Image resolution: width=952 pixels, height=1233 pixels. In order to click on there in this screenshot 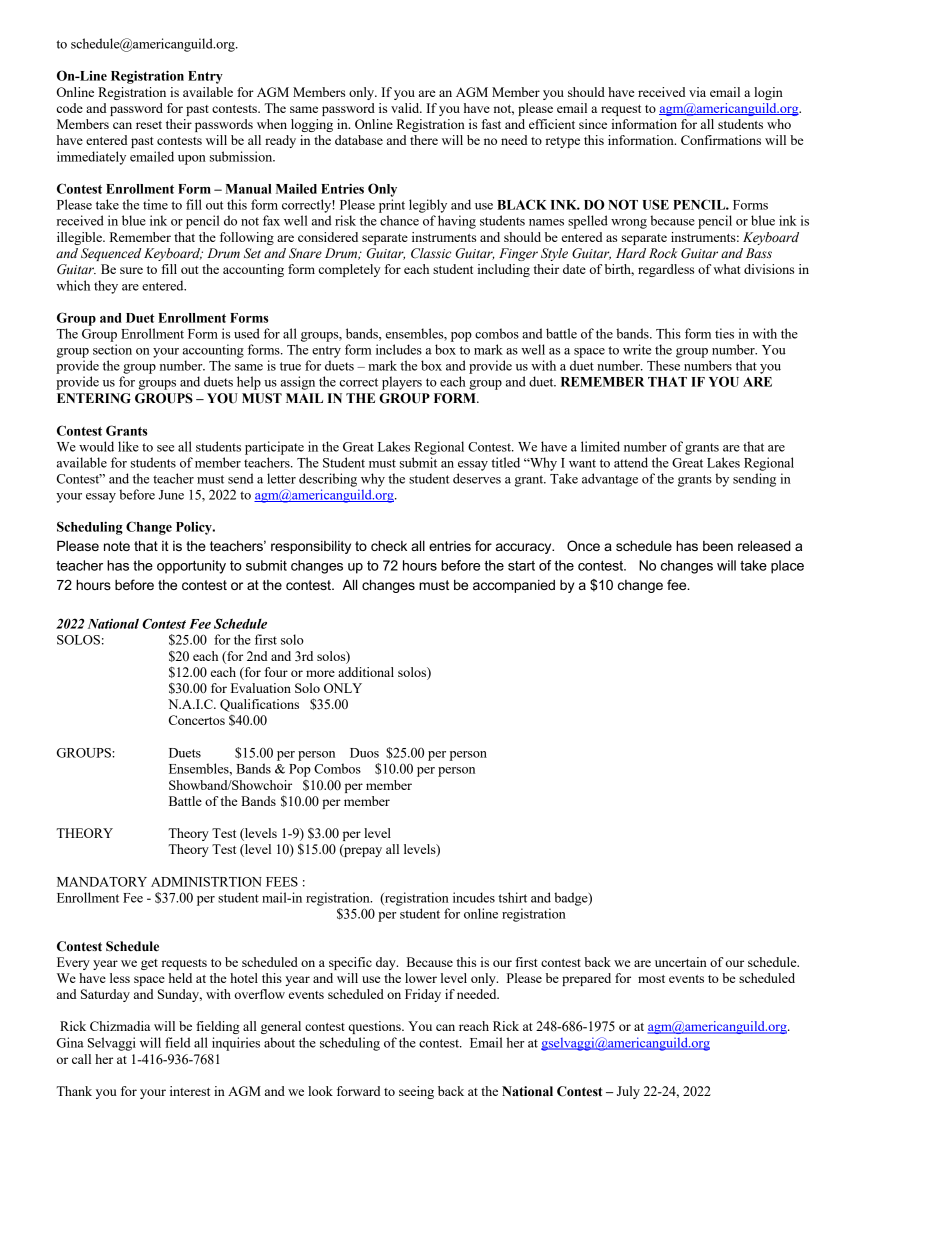, I will do `click(424, 140)`.
